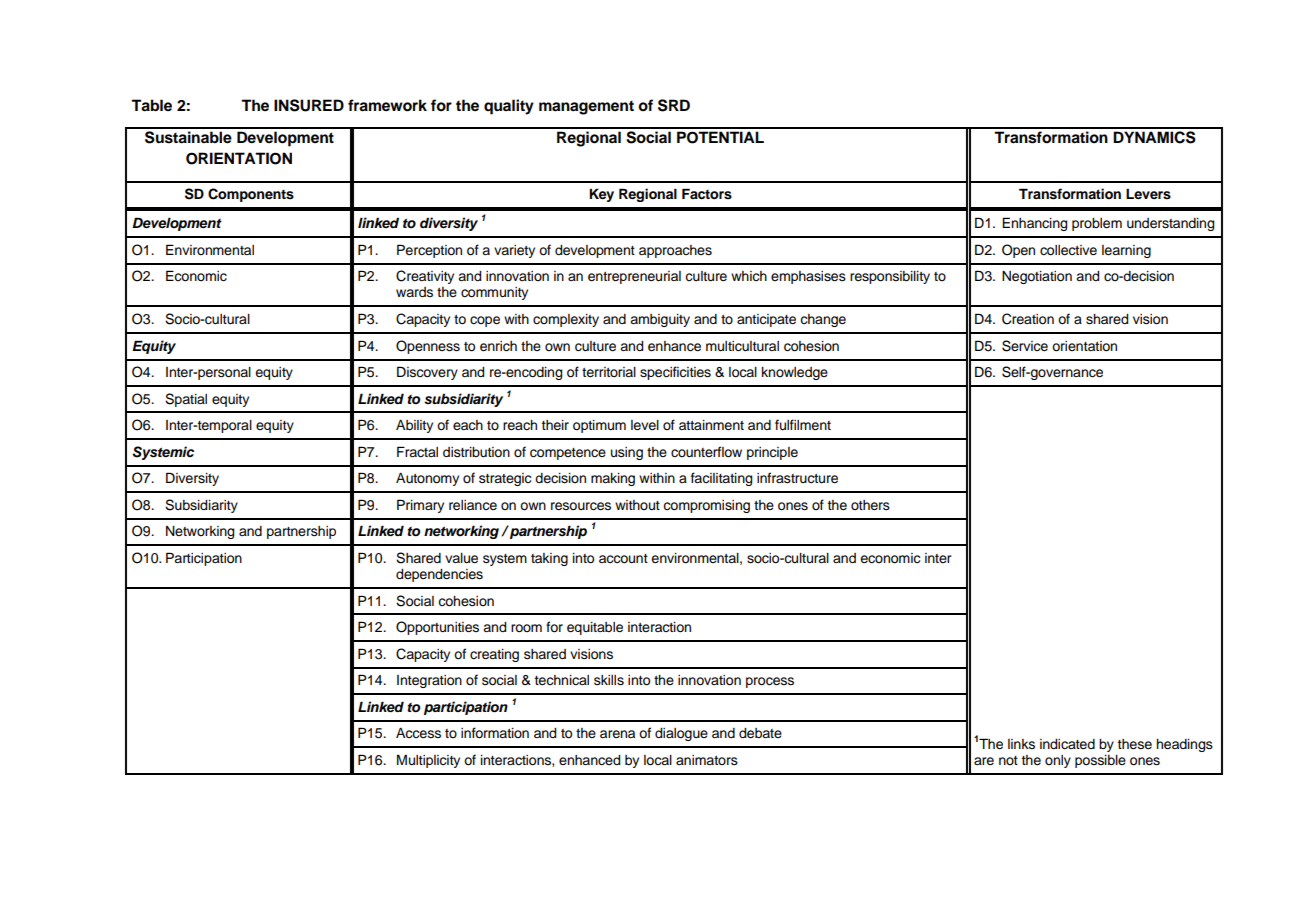 The image size is (1308, 924). Describe the element at coordinates (414, 426) in the image. I see `Ability` at that location.
